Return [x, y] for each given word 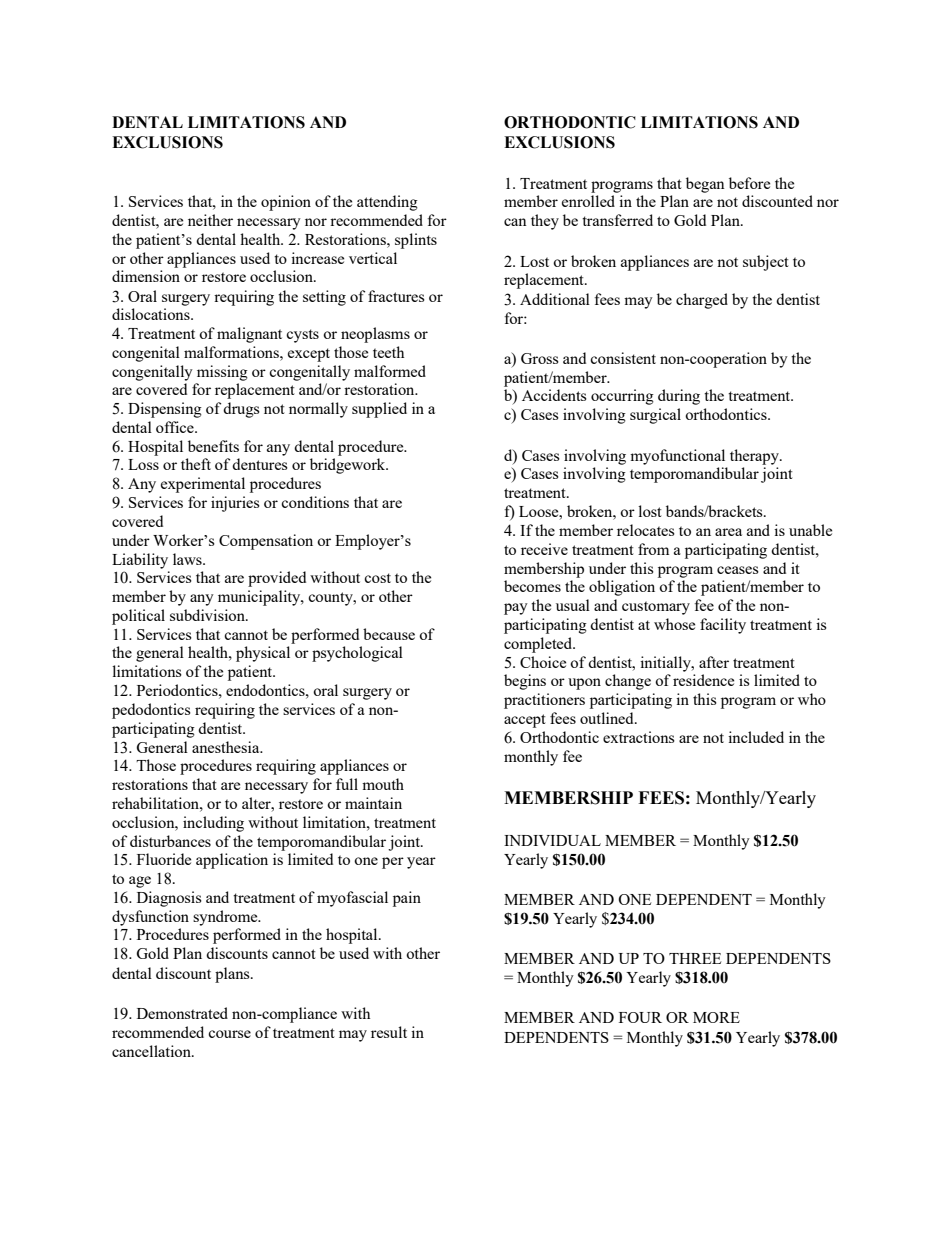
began [705, 185]
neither [210, 220]
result [389, 1032]
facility [723, 626]
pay [516, 609]
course [229, 1034]
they [545, 222]
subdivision [208, 615]
